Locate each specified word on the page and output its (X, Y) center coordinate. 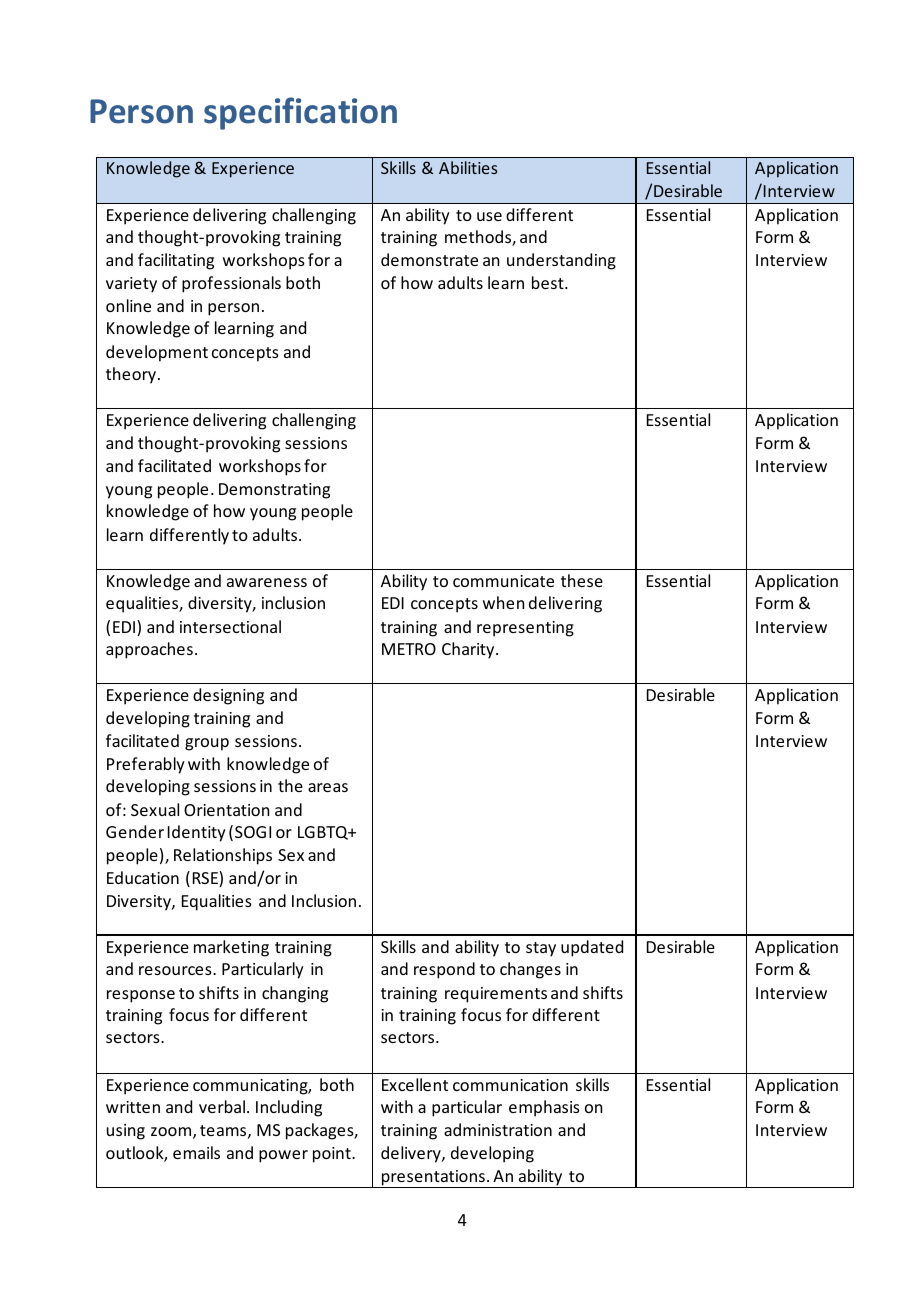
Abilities (468, 167)
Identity (197, 833)
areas (328, 787)
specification (300, 113)
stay (541, 949)
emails (196, 1152)
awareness (267, 582)
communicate (503, 581)
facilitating (176, 261)
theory (131, 375)
